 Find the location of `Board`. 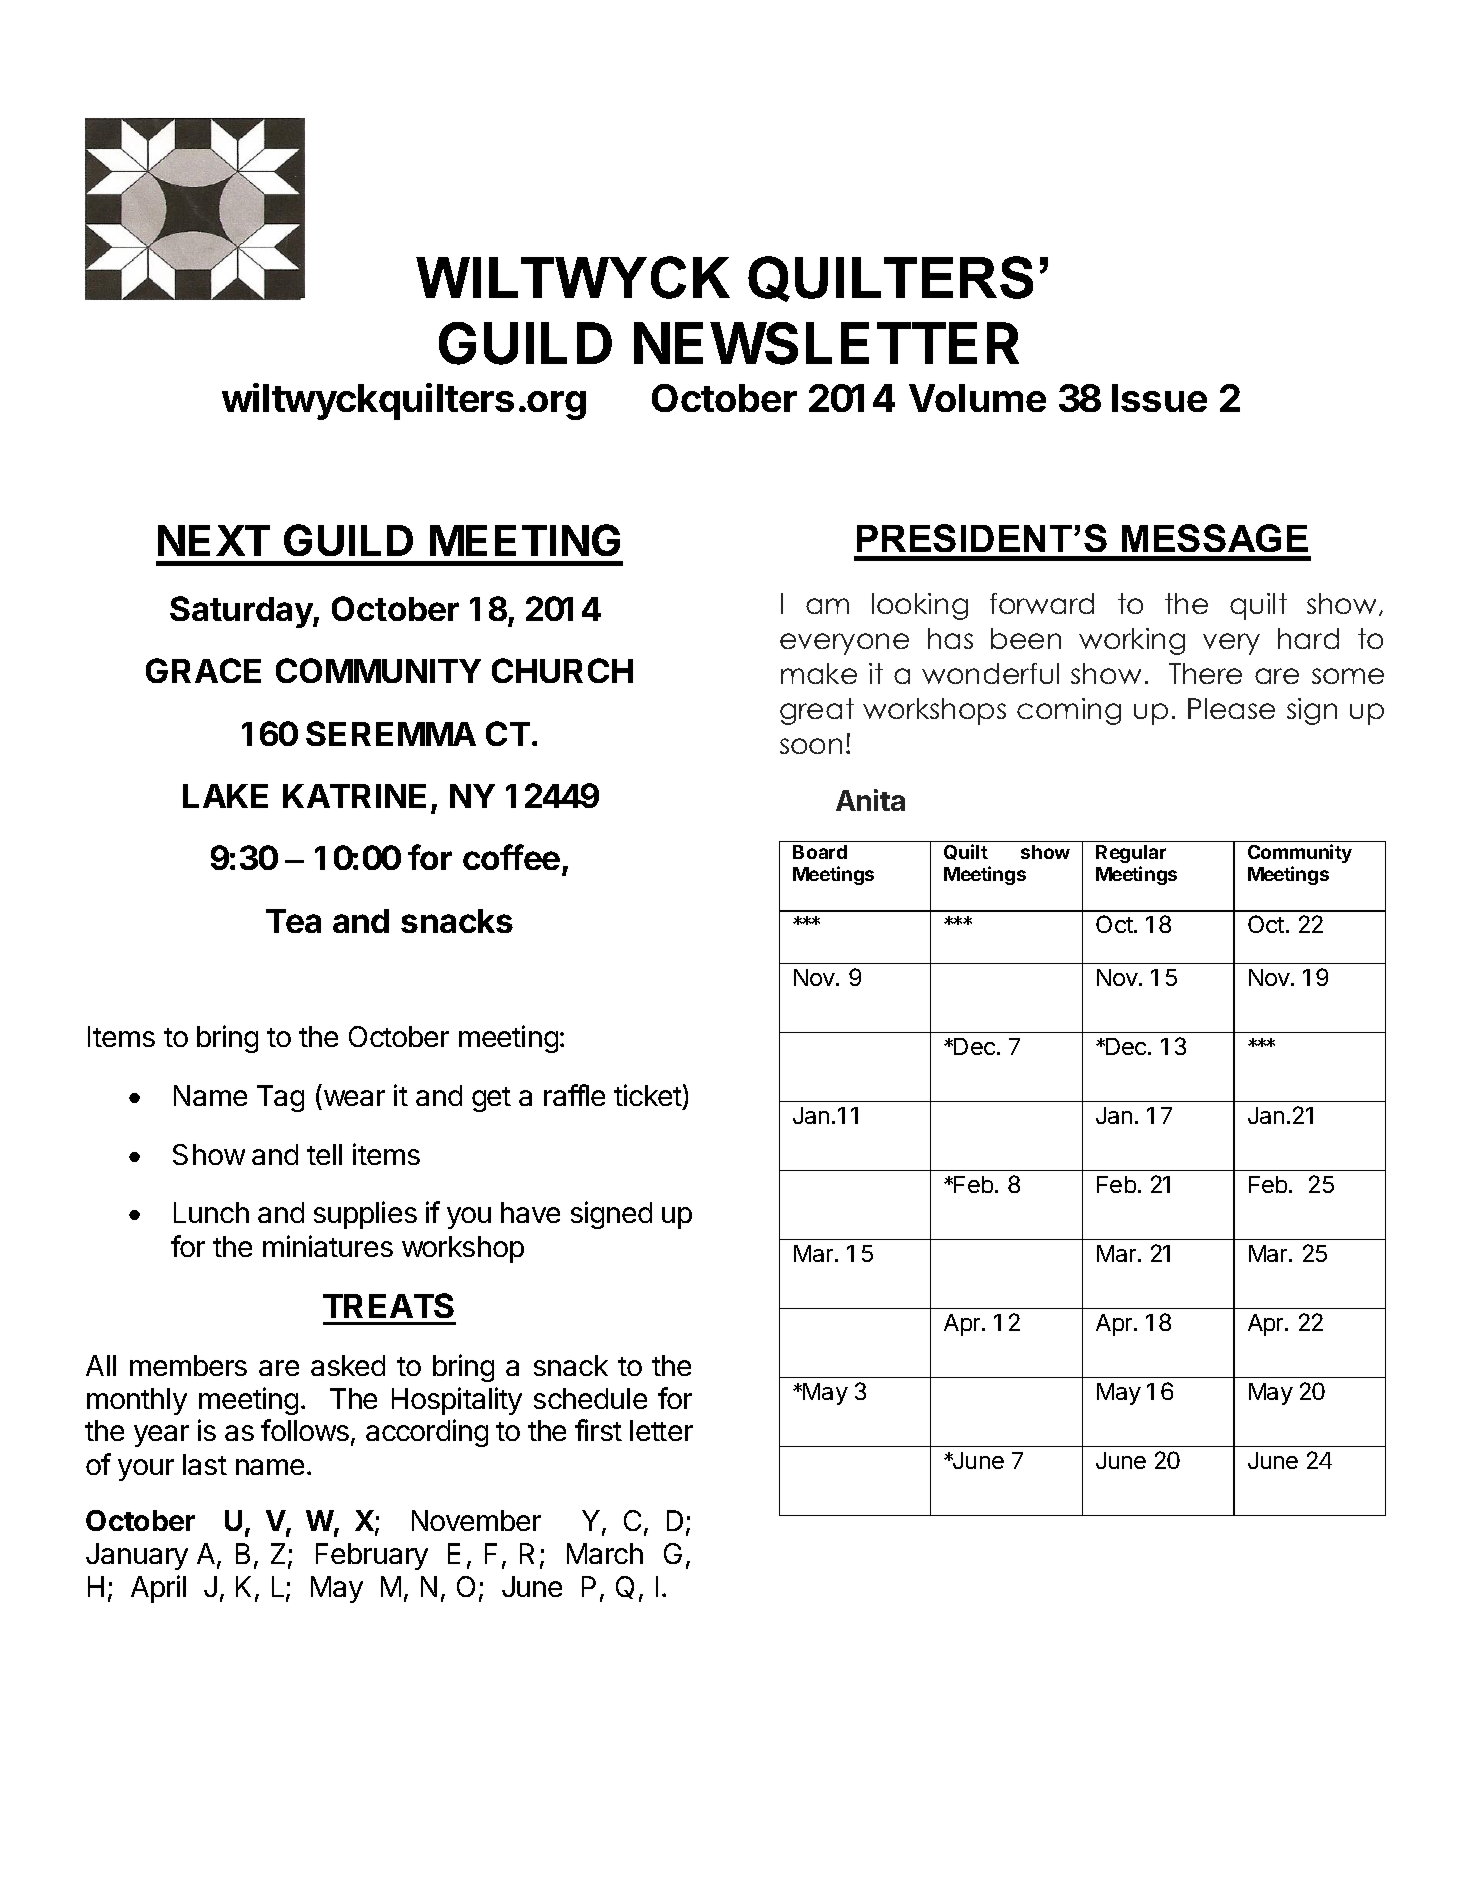

Board is located at coordinates (820, 852).
